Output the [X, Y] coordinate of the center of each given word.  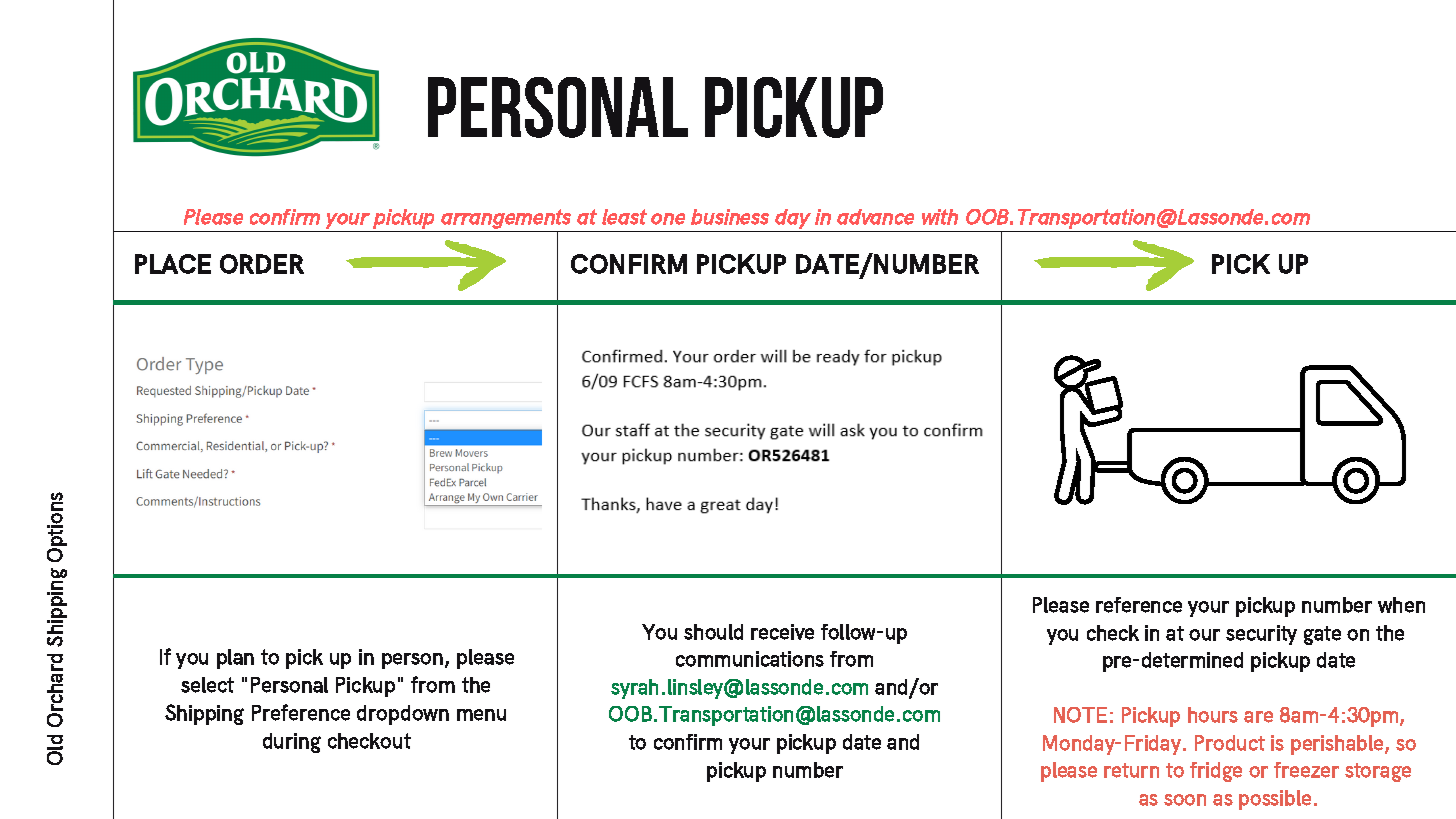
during [292, 743]
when [1401, 605]
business [730, 217]
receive [782, 632]
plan [235, 659]
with [940, 217]
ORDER [262, 264]
